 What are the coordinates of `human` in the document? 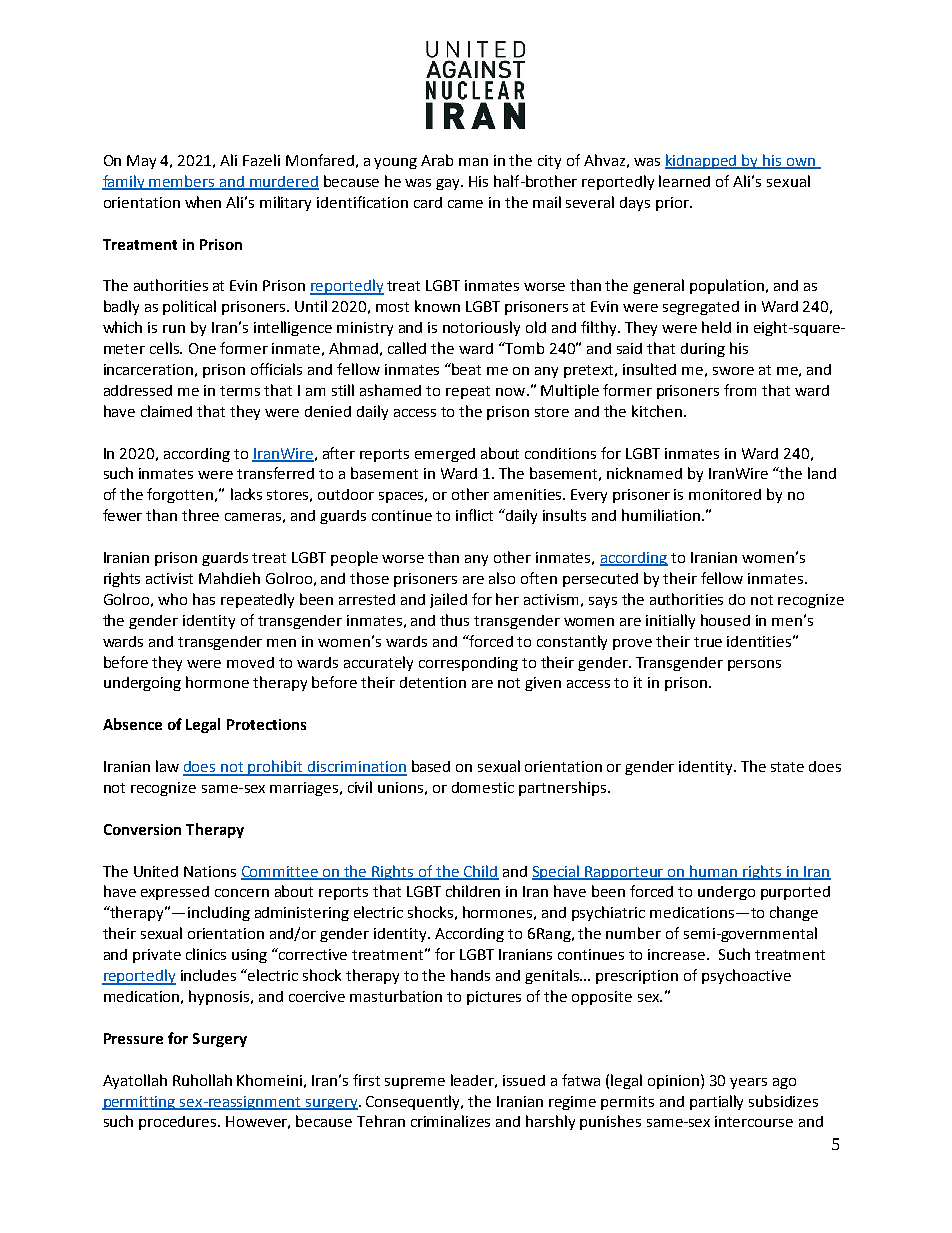 It's located at (714, 872).
